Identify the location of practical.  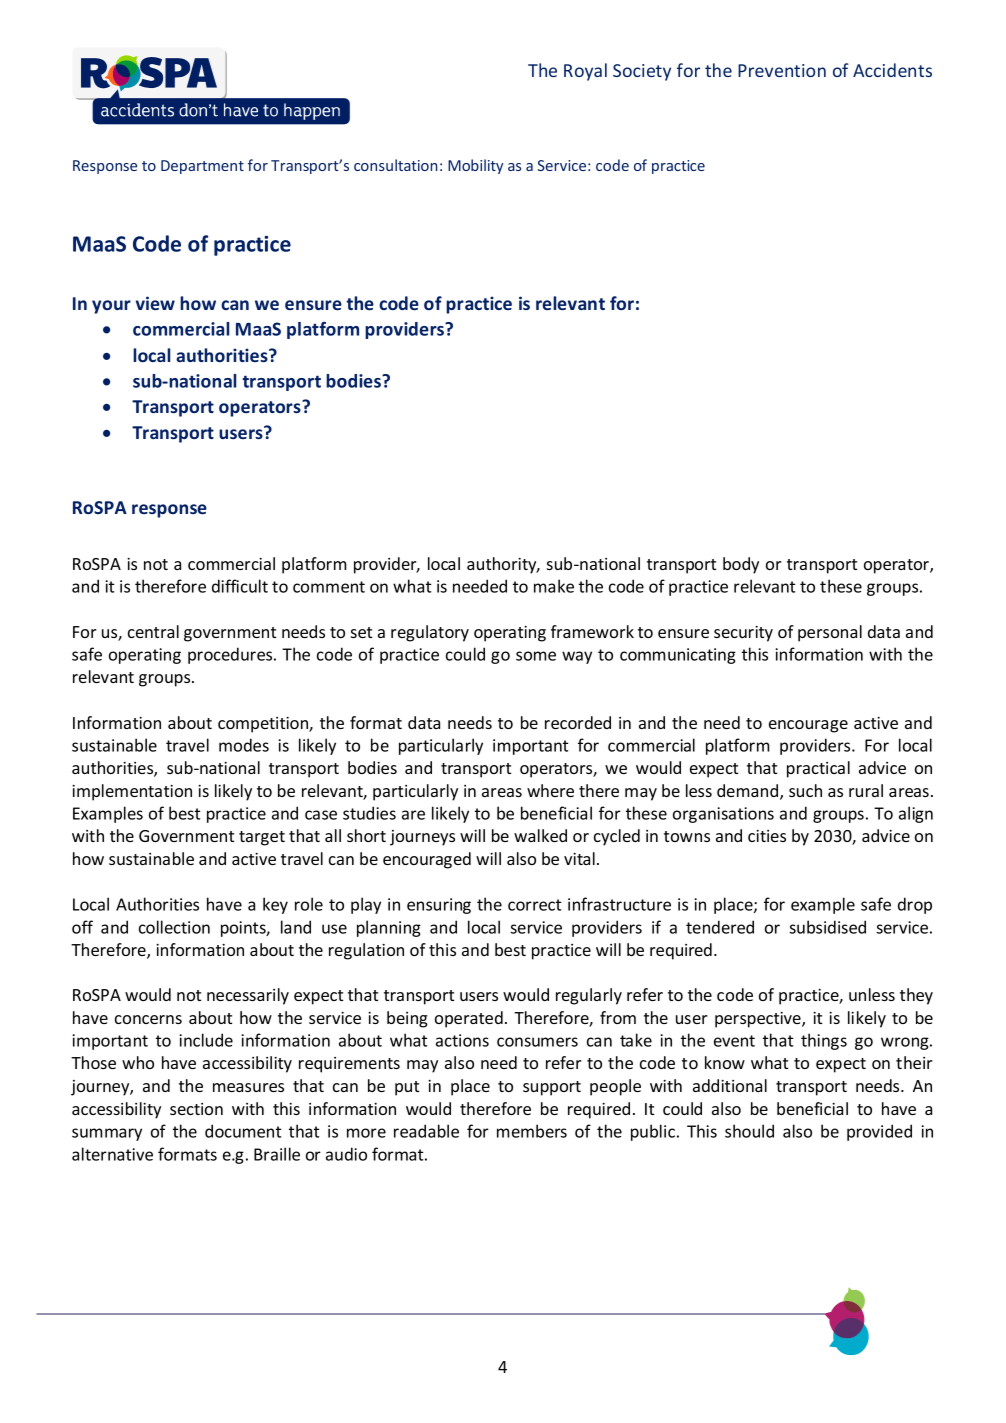
(818, 769).
